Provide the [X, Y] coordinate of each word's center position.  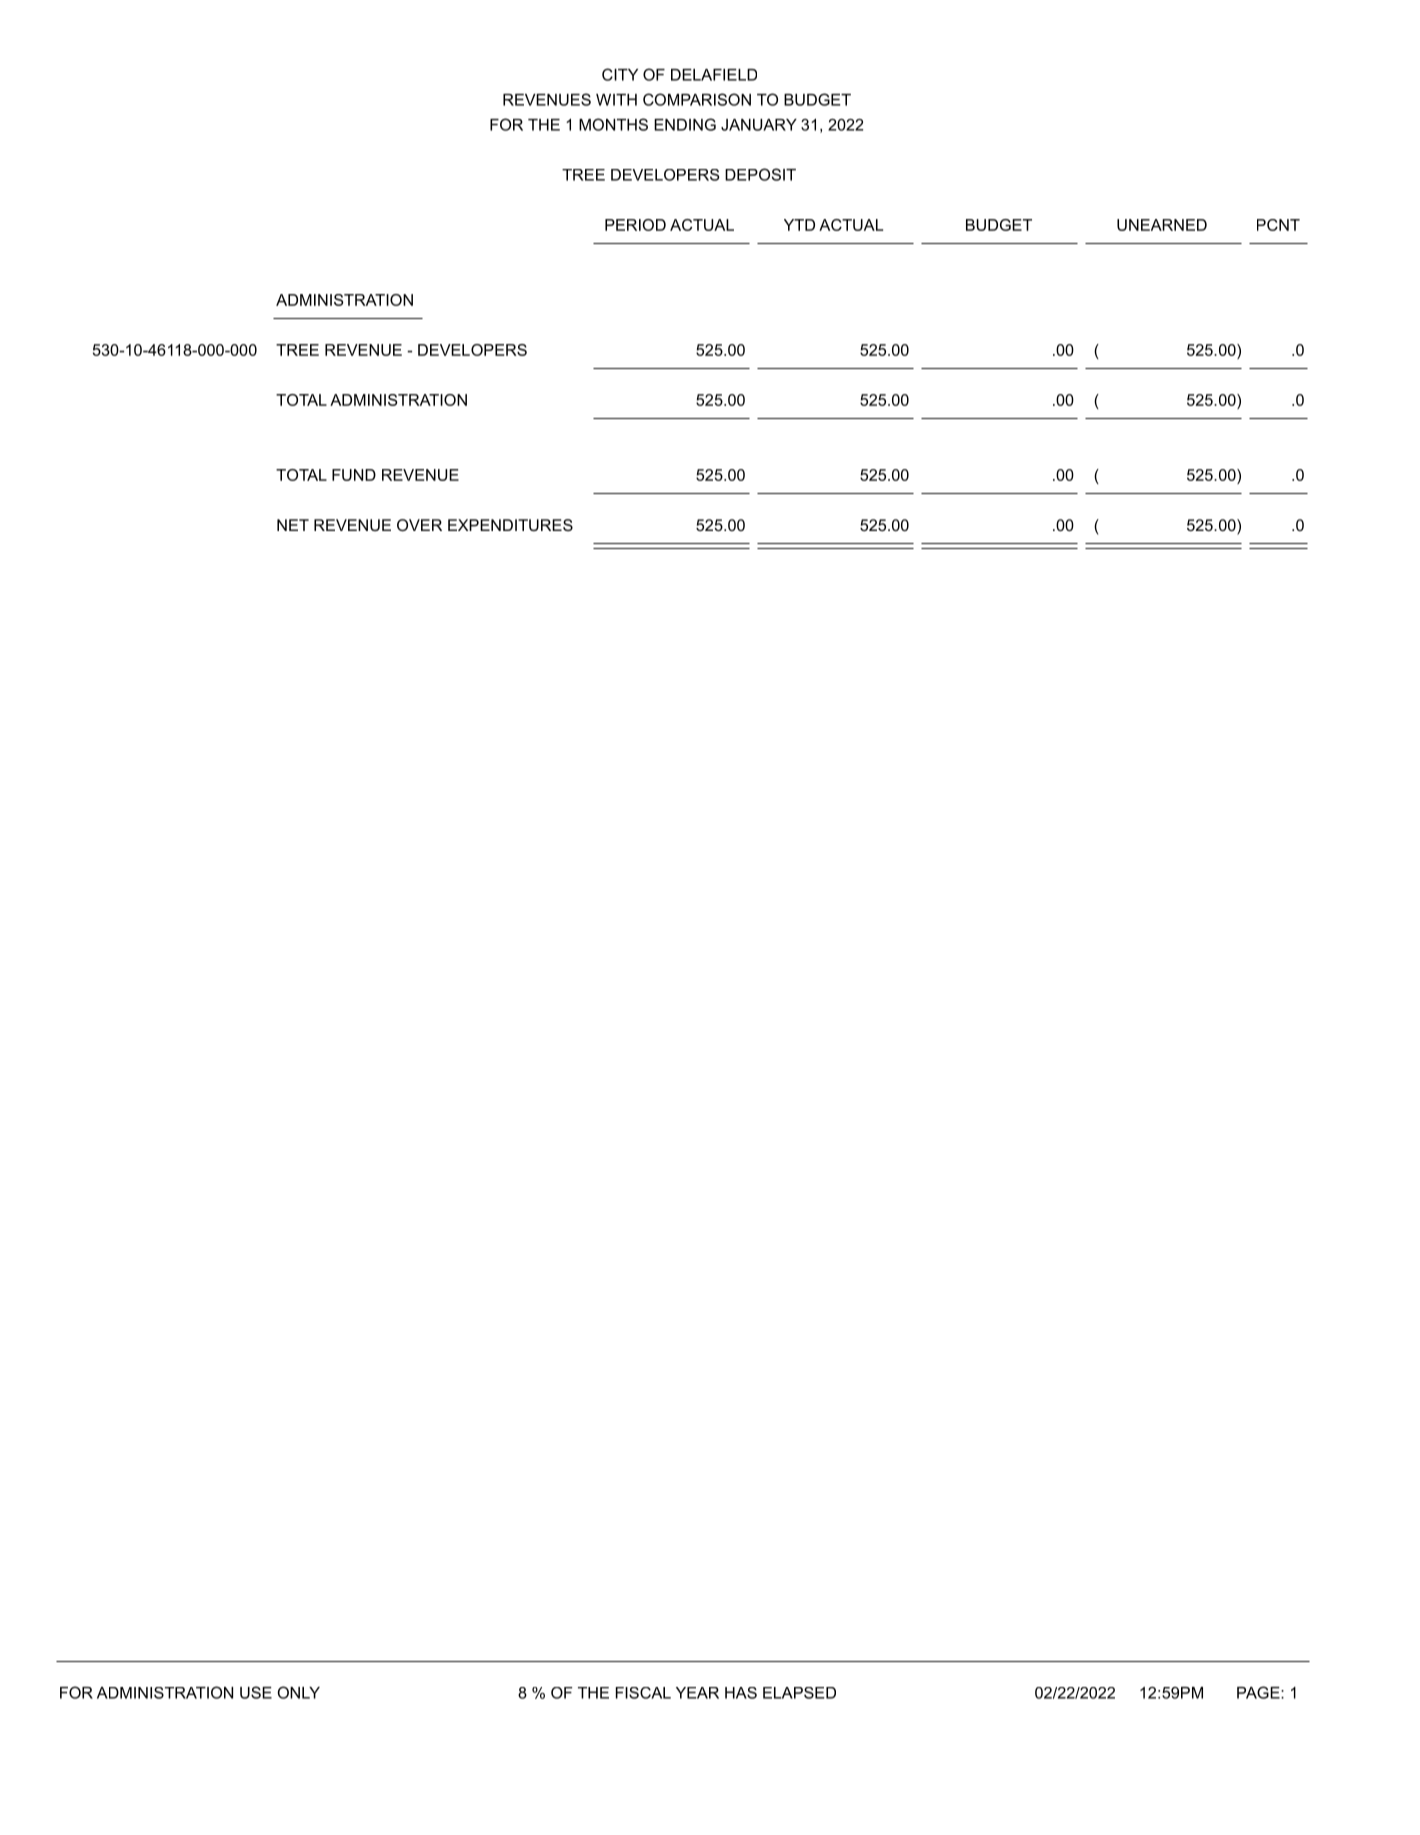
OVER [419, 525]
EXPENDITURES [510, 525]
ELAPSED [799, 1693]
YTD [799, 225]
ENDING [685, 124]
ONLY [298, 1692]
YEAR [697, 1693]
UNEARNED [1162, 225]
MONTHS [613, 124]
